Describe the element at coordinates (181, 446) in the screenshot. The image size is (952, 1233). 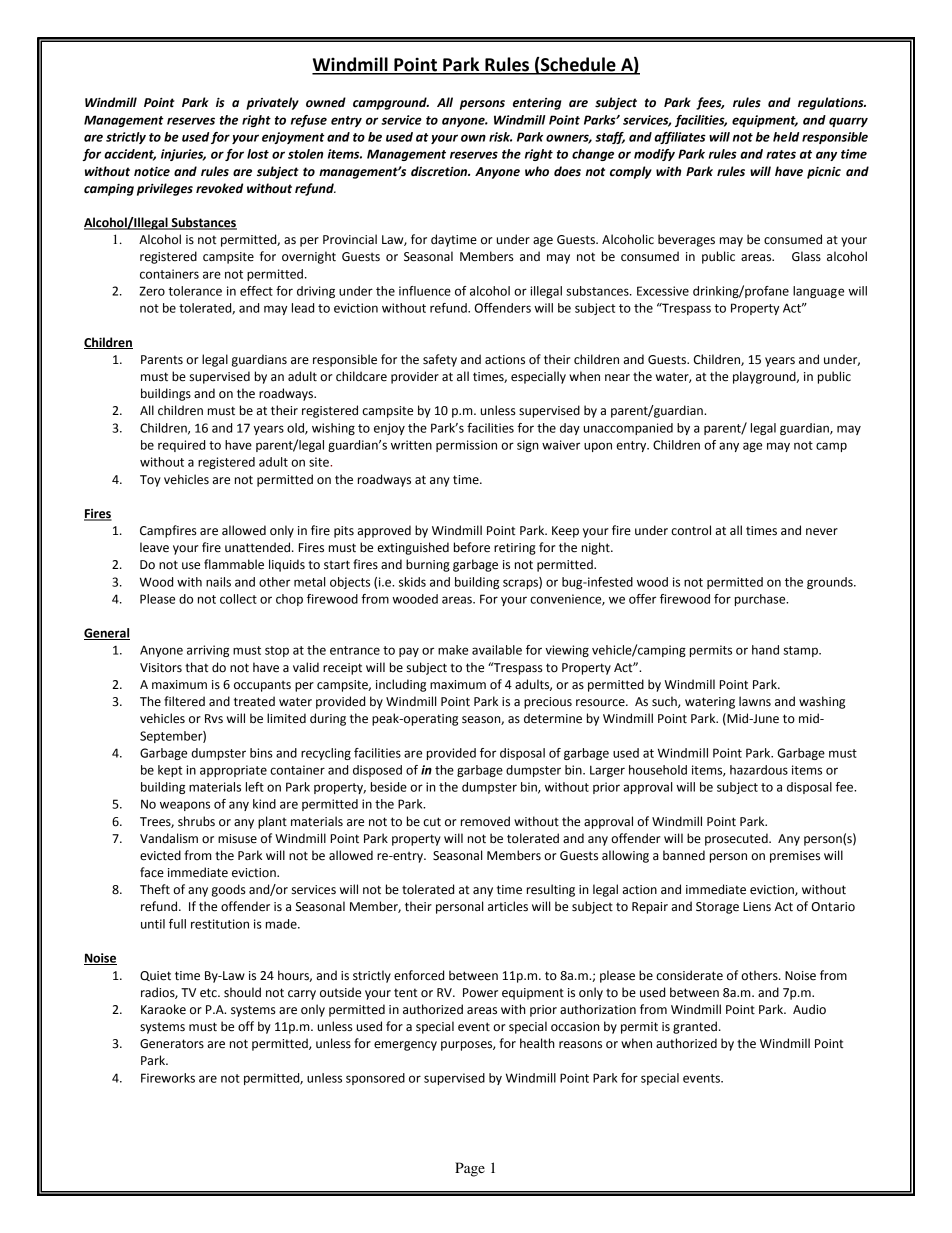
I see `required` at that location.
